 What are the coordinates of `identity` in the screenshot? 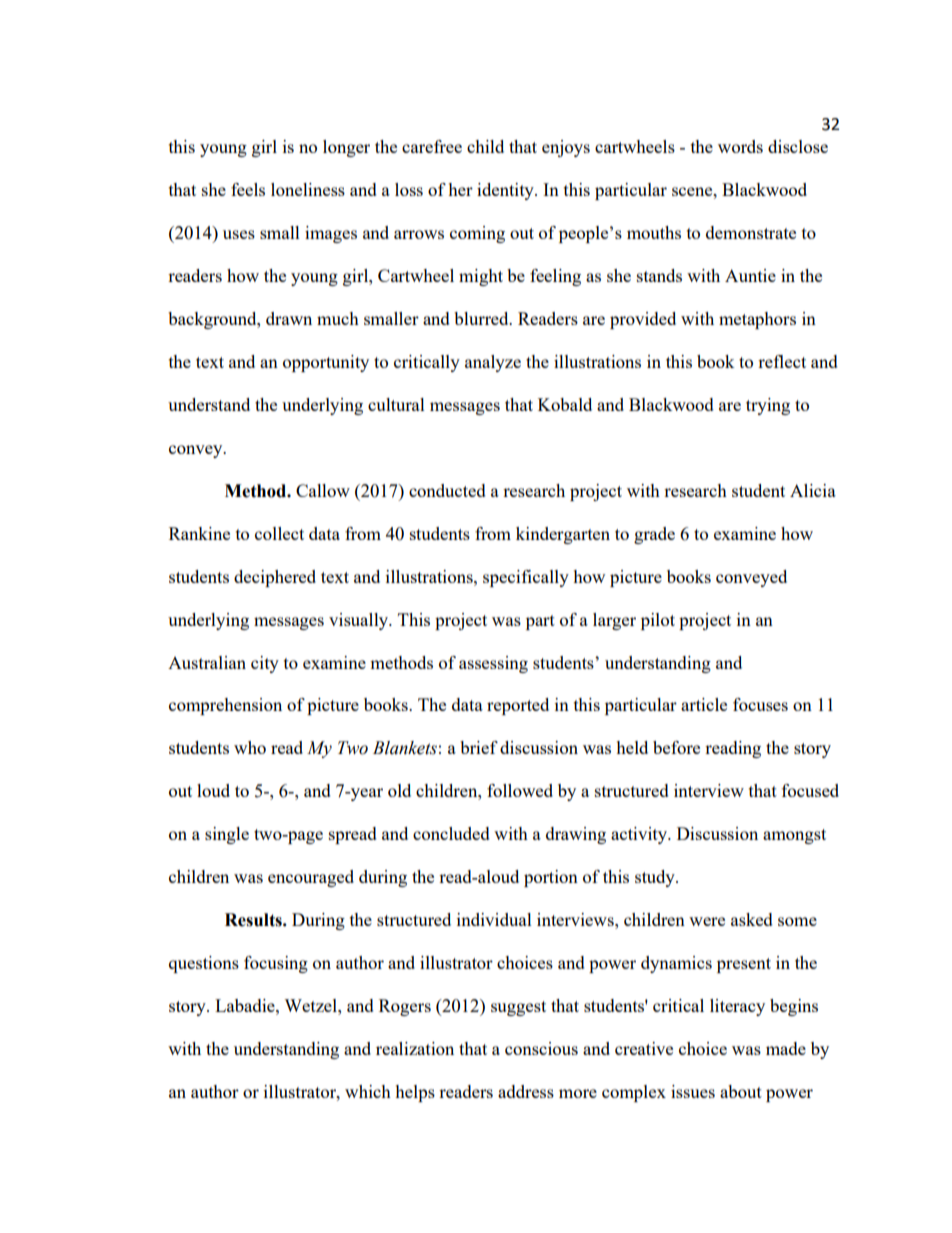 It's located at (506, 191).
